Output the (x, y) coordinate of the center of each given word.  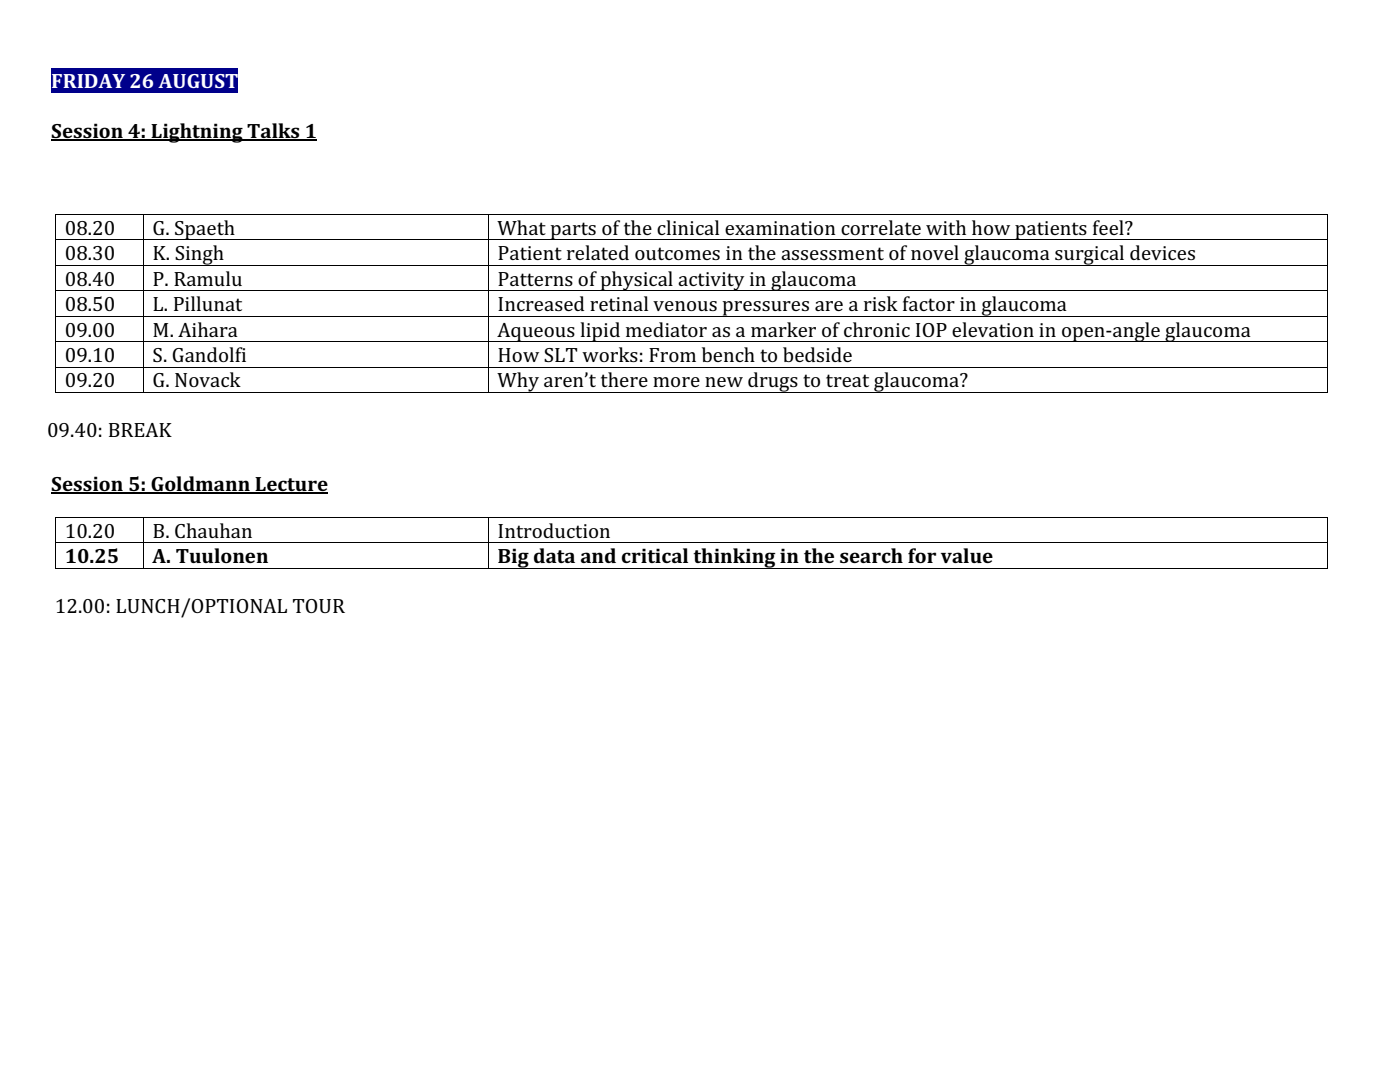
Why (518, 382)
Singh (199, 255)
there (624, 379)
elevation (993, 329)
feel (1109, 227)
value (967, 555)
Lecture (290, 485)
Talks (273, 132)
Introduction (554, 530)
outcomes (677, 253)
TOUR (319, 606)
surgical (1090, 255)
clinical (688, 227)
